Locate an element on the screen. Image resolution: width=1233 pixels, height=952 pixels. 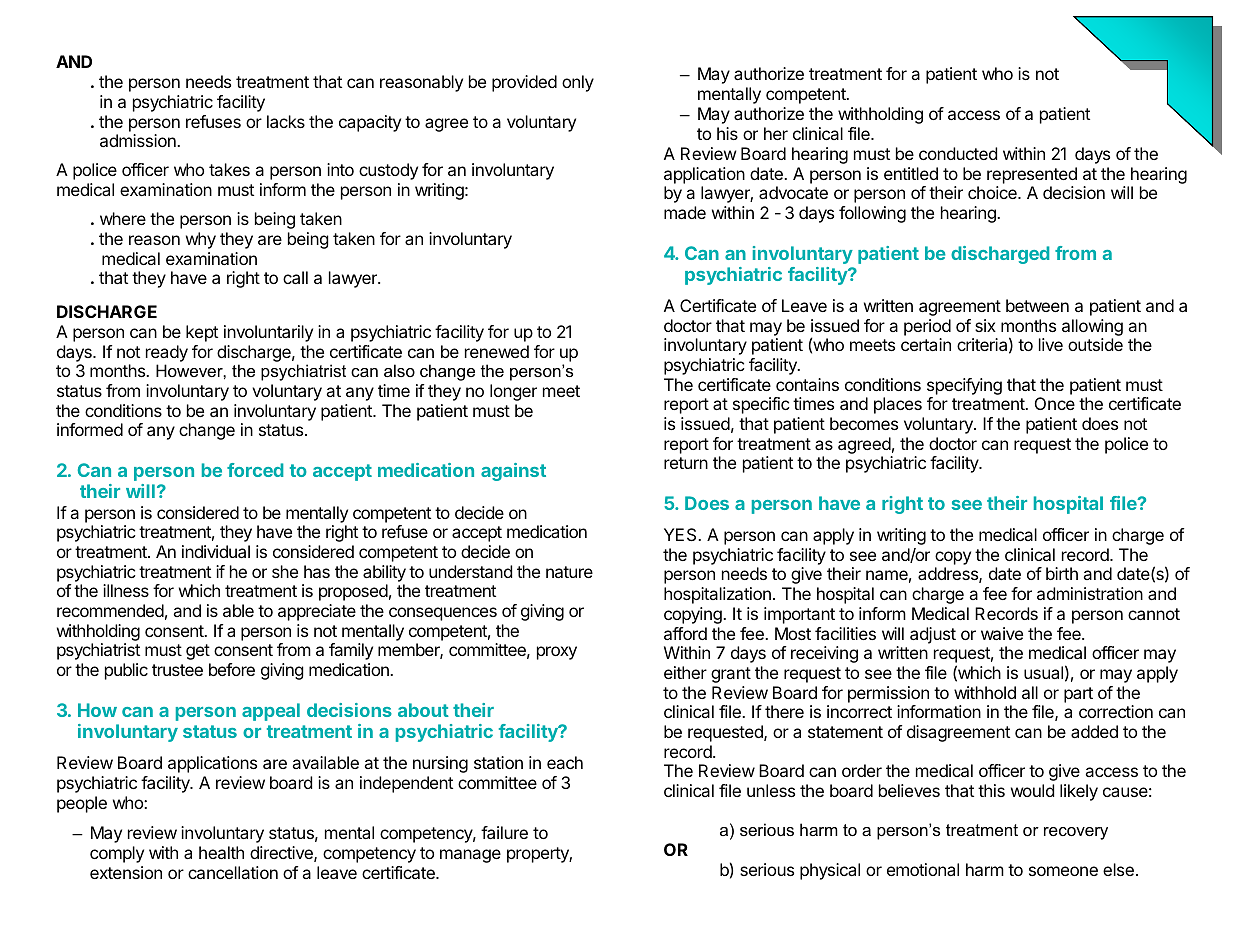
failure is located at coordinates (504, 832).
